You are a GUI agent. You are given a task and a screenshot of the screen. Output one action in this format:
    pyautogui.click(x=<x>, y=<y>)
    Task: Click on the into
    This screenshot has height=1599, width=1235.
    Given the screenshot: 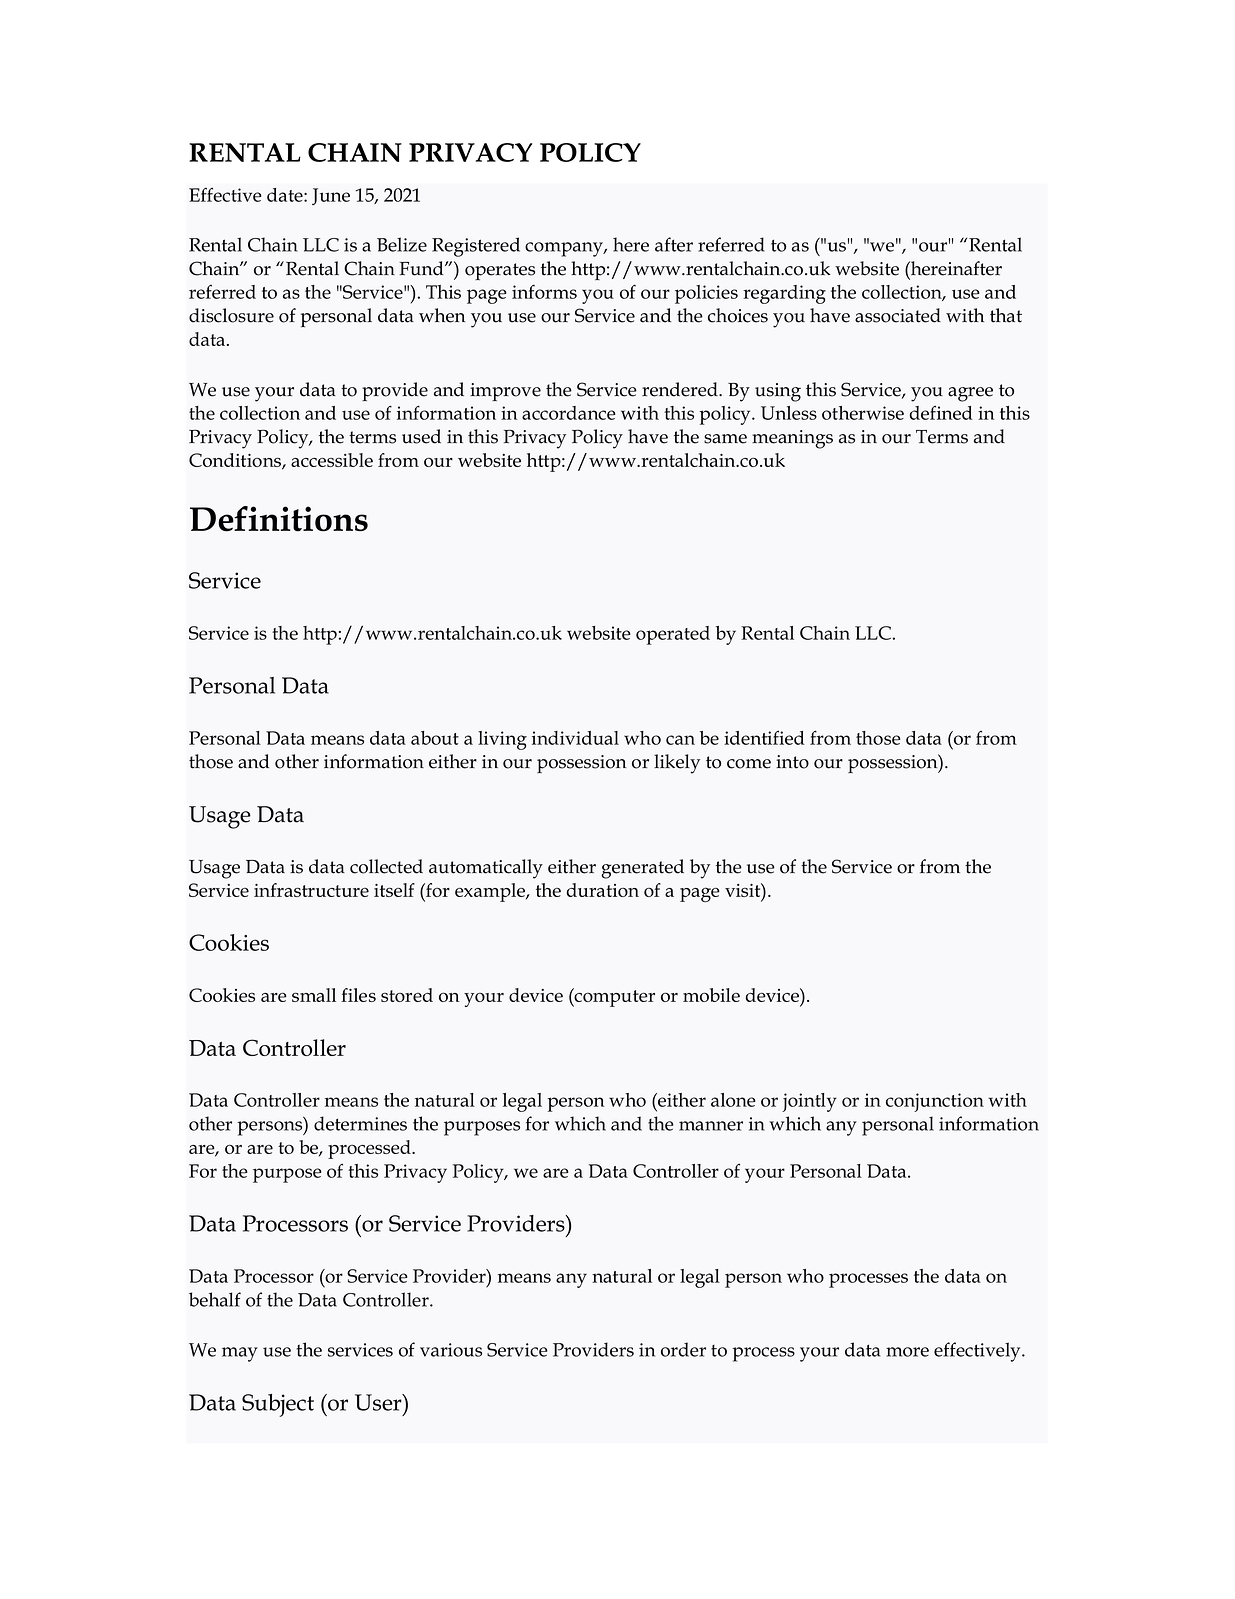 What is the action you would take?
    pyautogui.click(x=792, y=762)
